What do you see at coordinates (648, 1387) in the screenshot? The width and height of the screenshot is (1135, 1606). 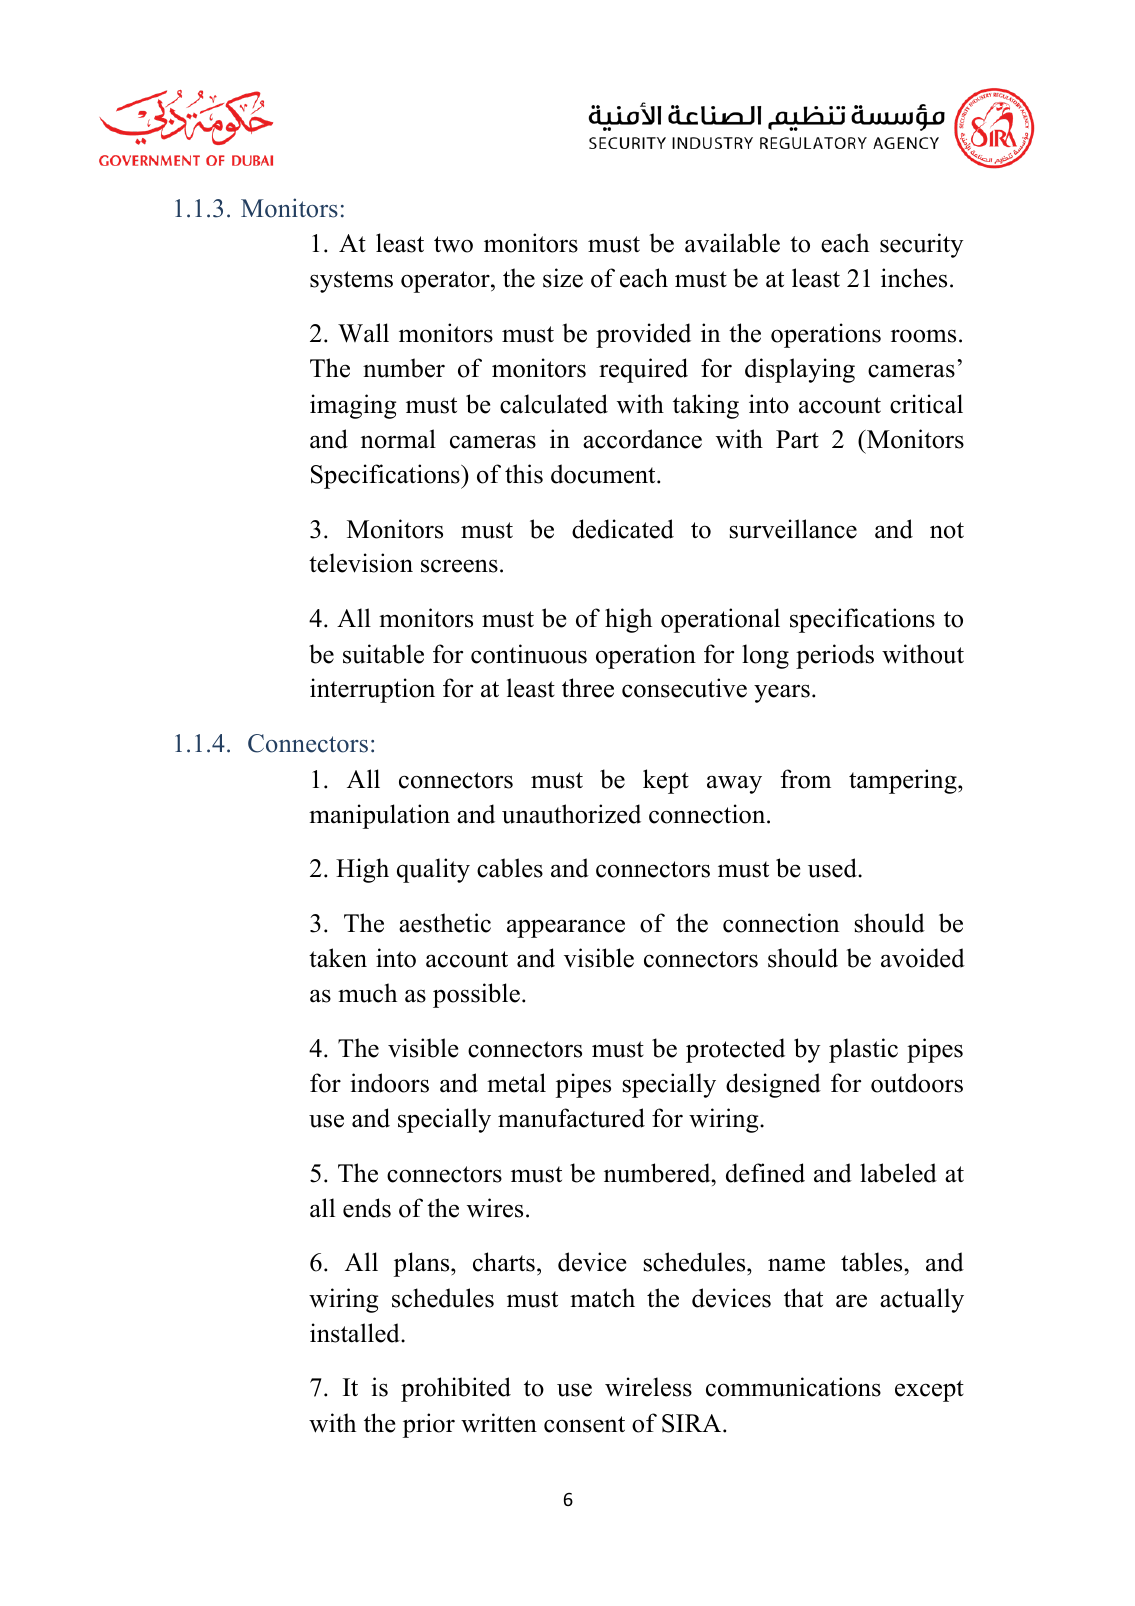 I see `wireless` at bounding box center [648, 1387].
